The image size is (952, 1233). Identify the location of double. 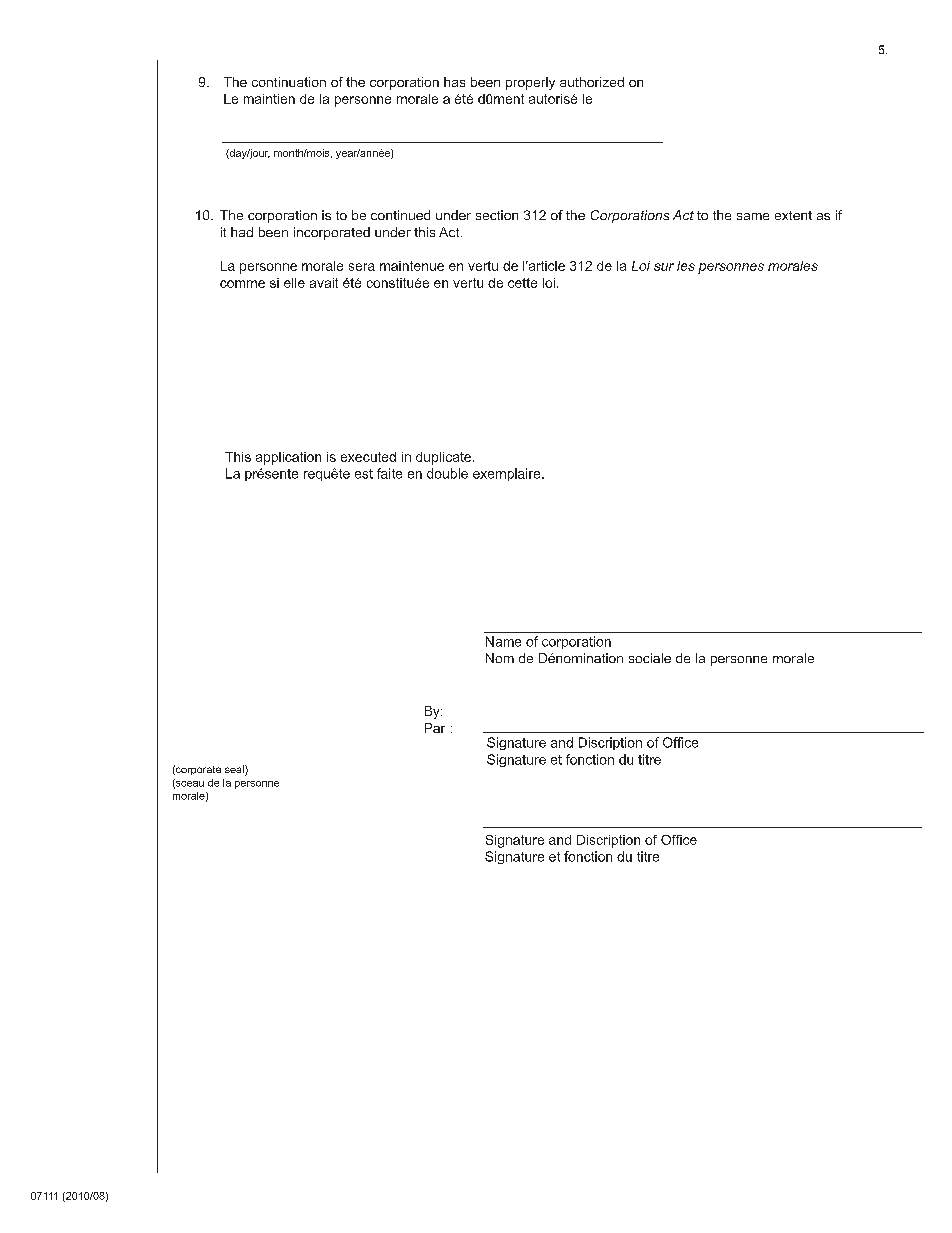
(447, 473).
